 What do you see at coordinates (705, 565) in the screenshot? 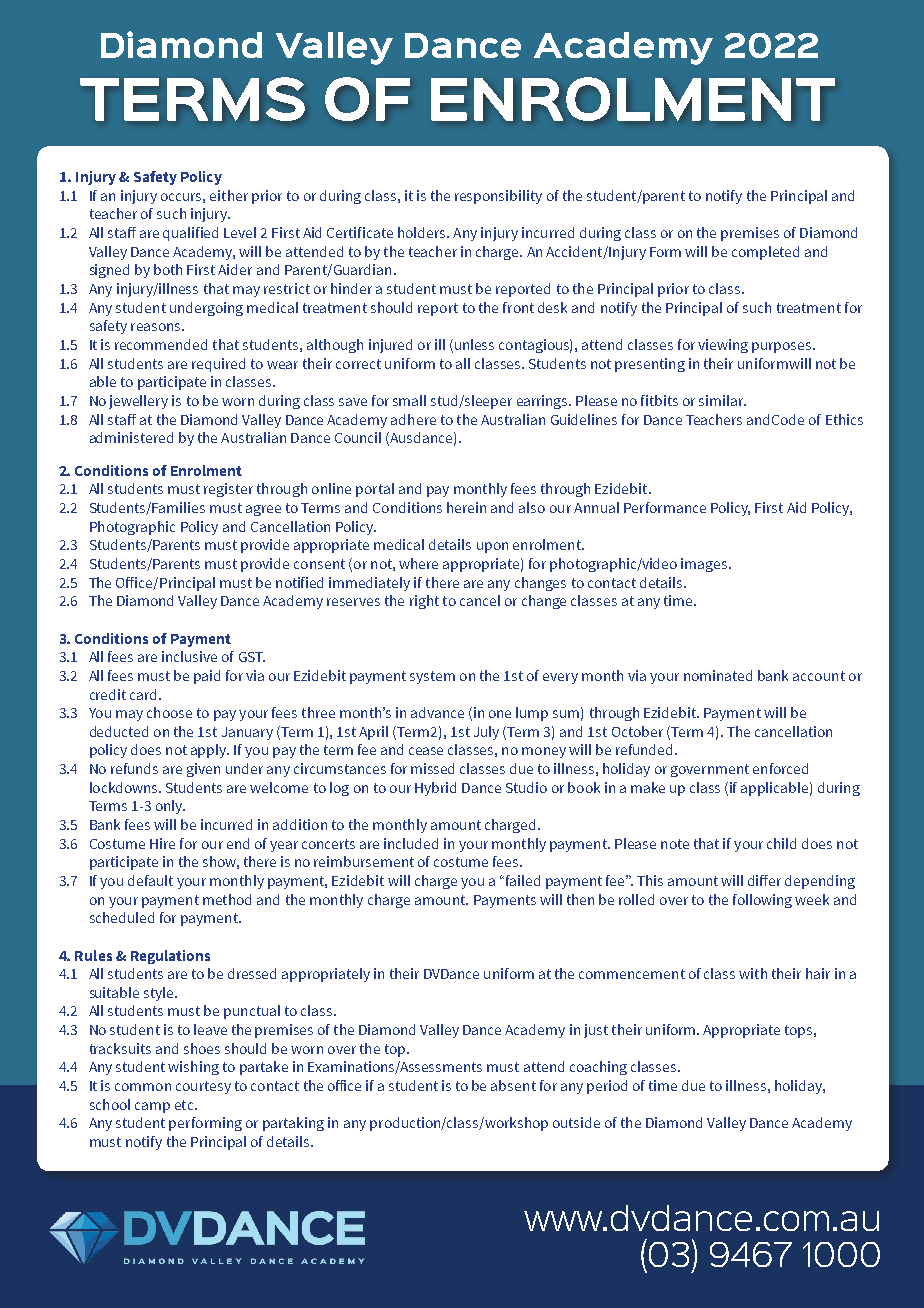
I see `images` at bounding box center [705, 565].
